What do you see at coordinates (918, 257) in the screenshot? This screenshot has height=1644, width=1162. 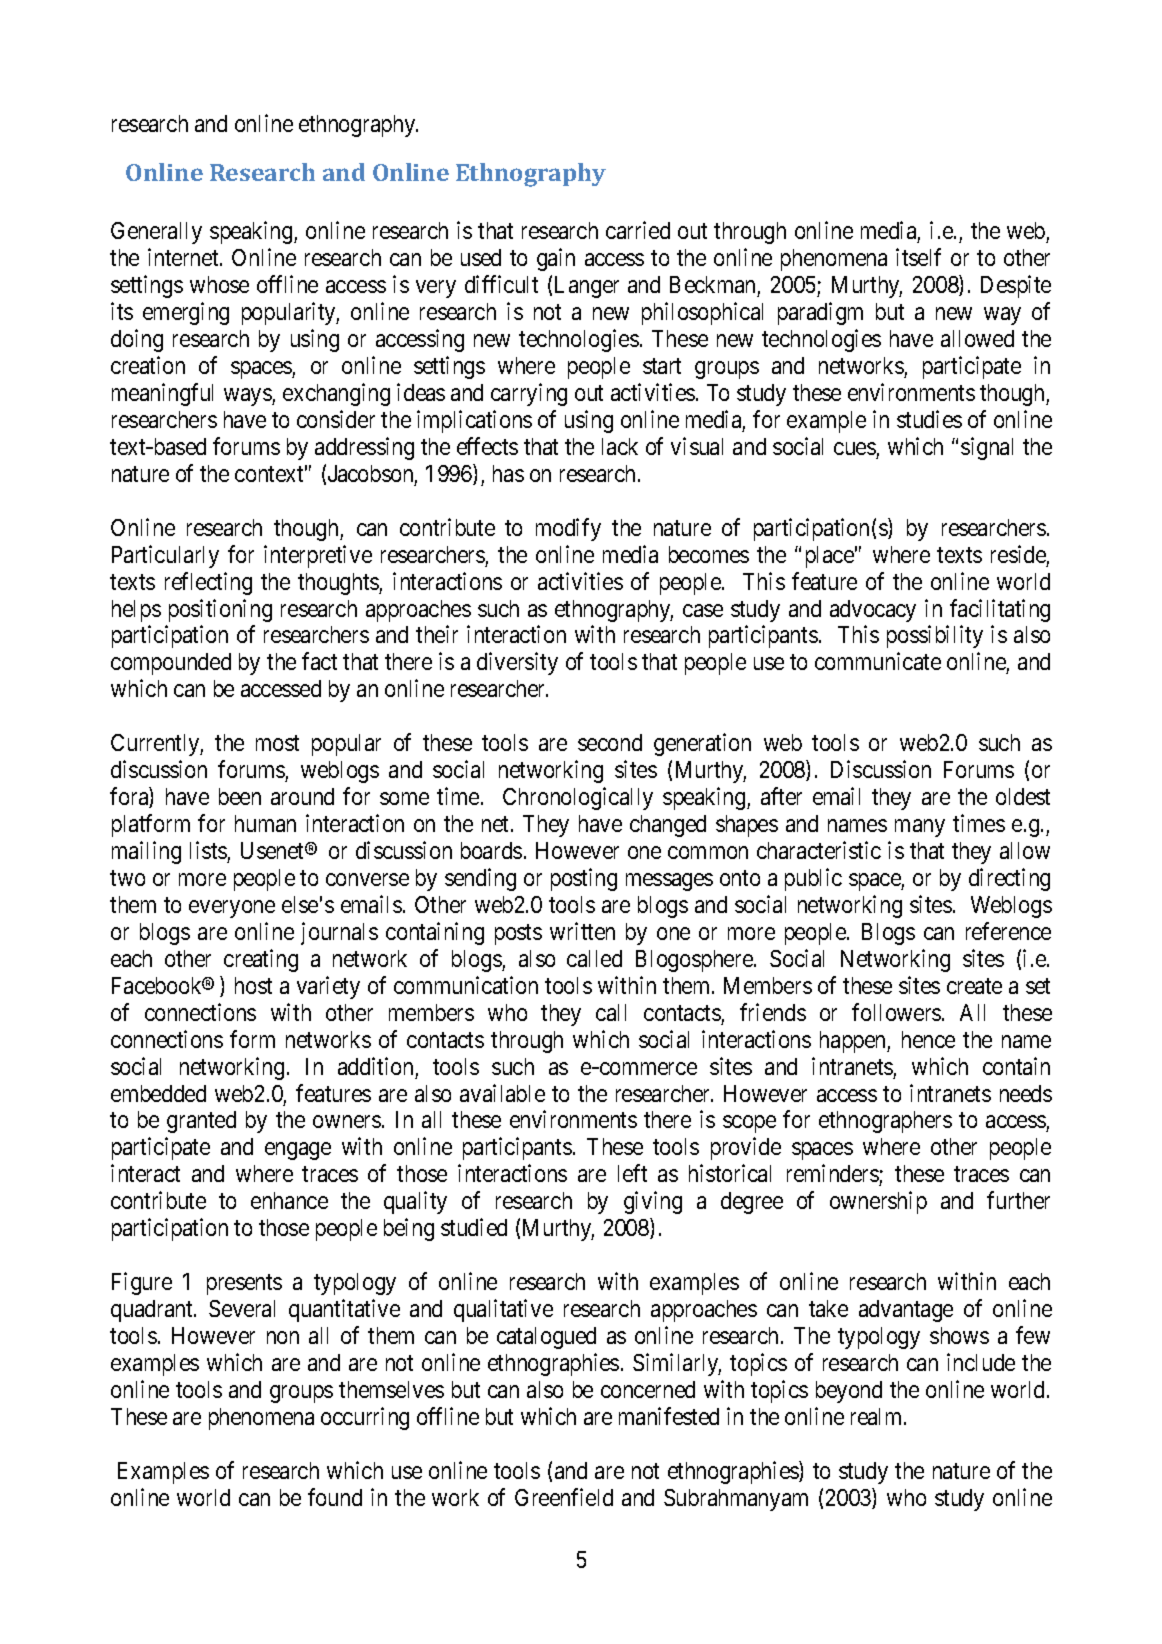 I see `itself` at bounding box center [918, 257].
